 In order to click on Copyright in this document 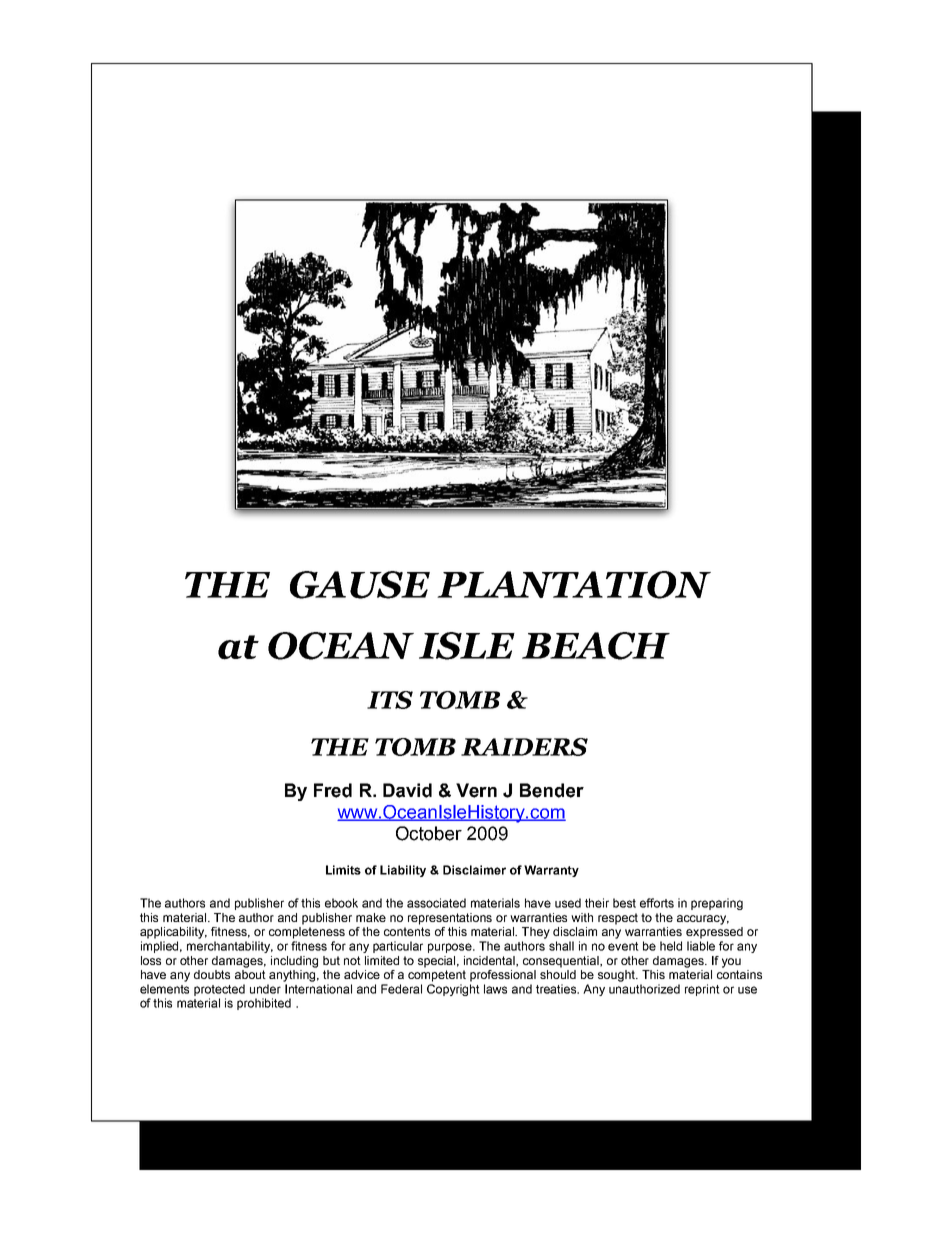, I will do `click(453, 990)`.
